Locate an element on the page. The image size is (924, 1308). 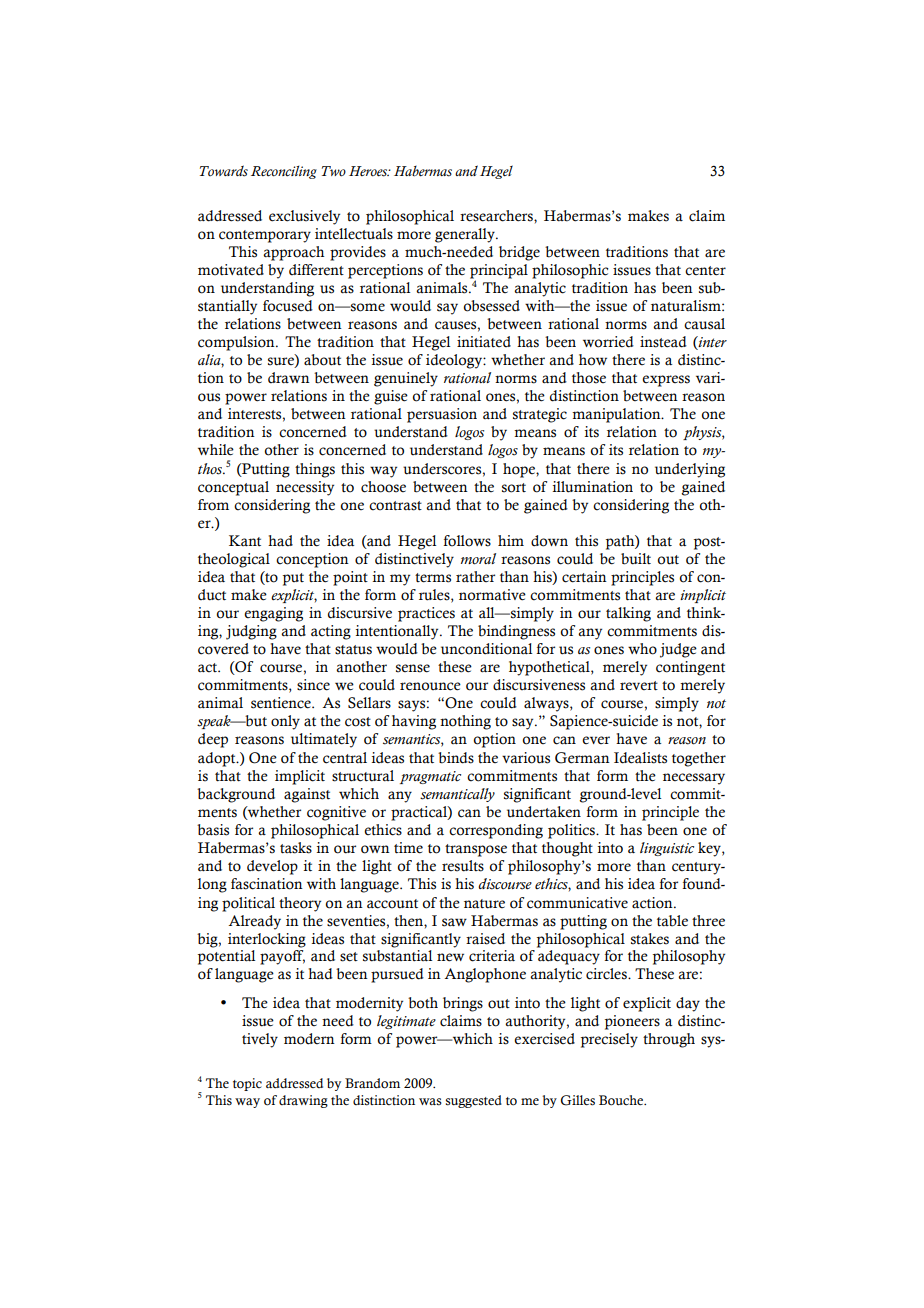
underlying is located at coordinates (690, 470).
